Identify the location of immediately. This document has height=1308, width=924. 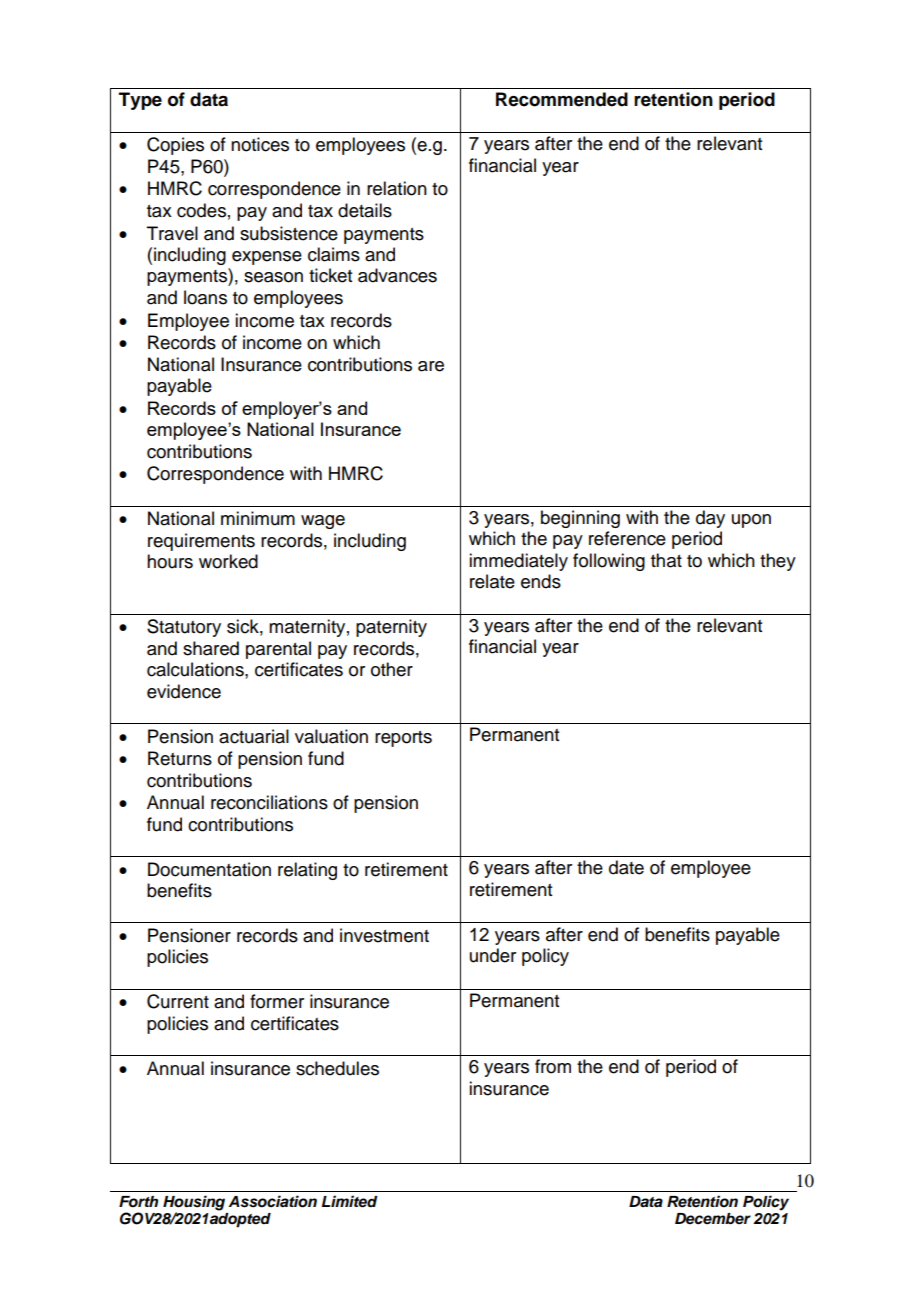
(518, 562).
